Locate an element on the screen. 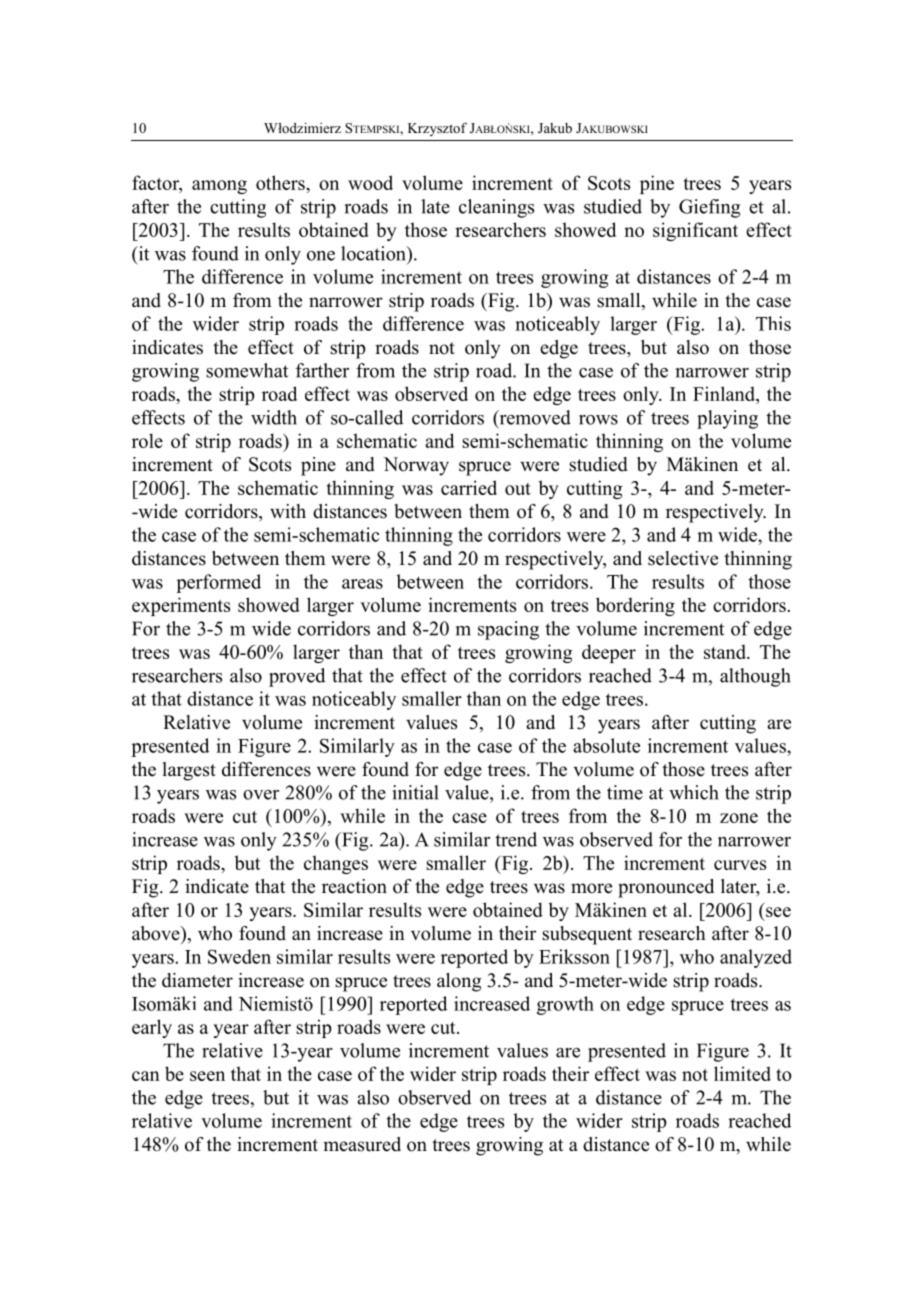 This screenshot has height=1314, width=924. limited is located at coordinates (742, 1073).
